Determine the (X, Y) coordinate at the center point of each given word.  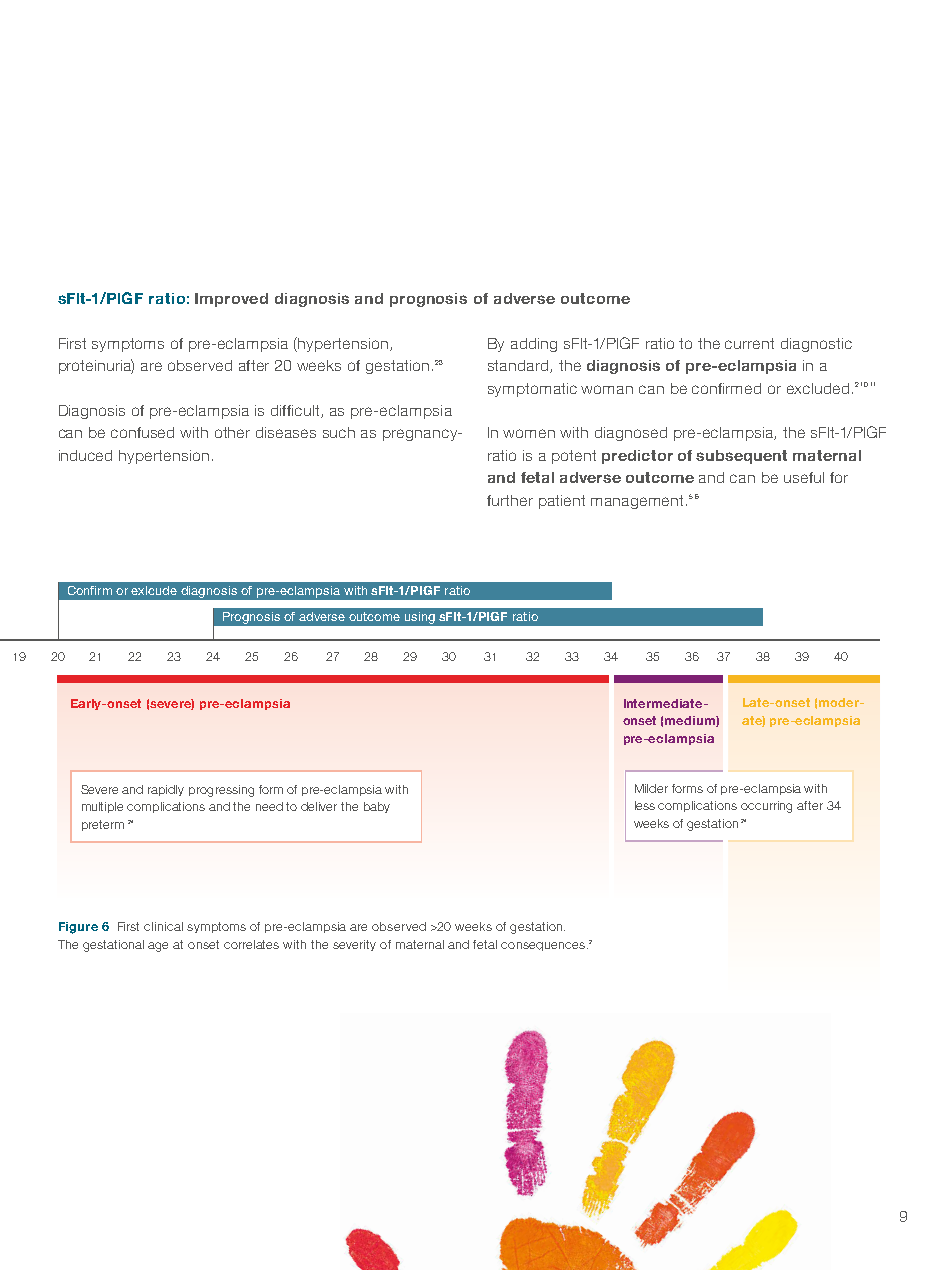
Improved (231, 300)
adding (534, 345)
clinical (163, 926)
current (749, 343)
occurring (766, 807)
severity (354, 945)
